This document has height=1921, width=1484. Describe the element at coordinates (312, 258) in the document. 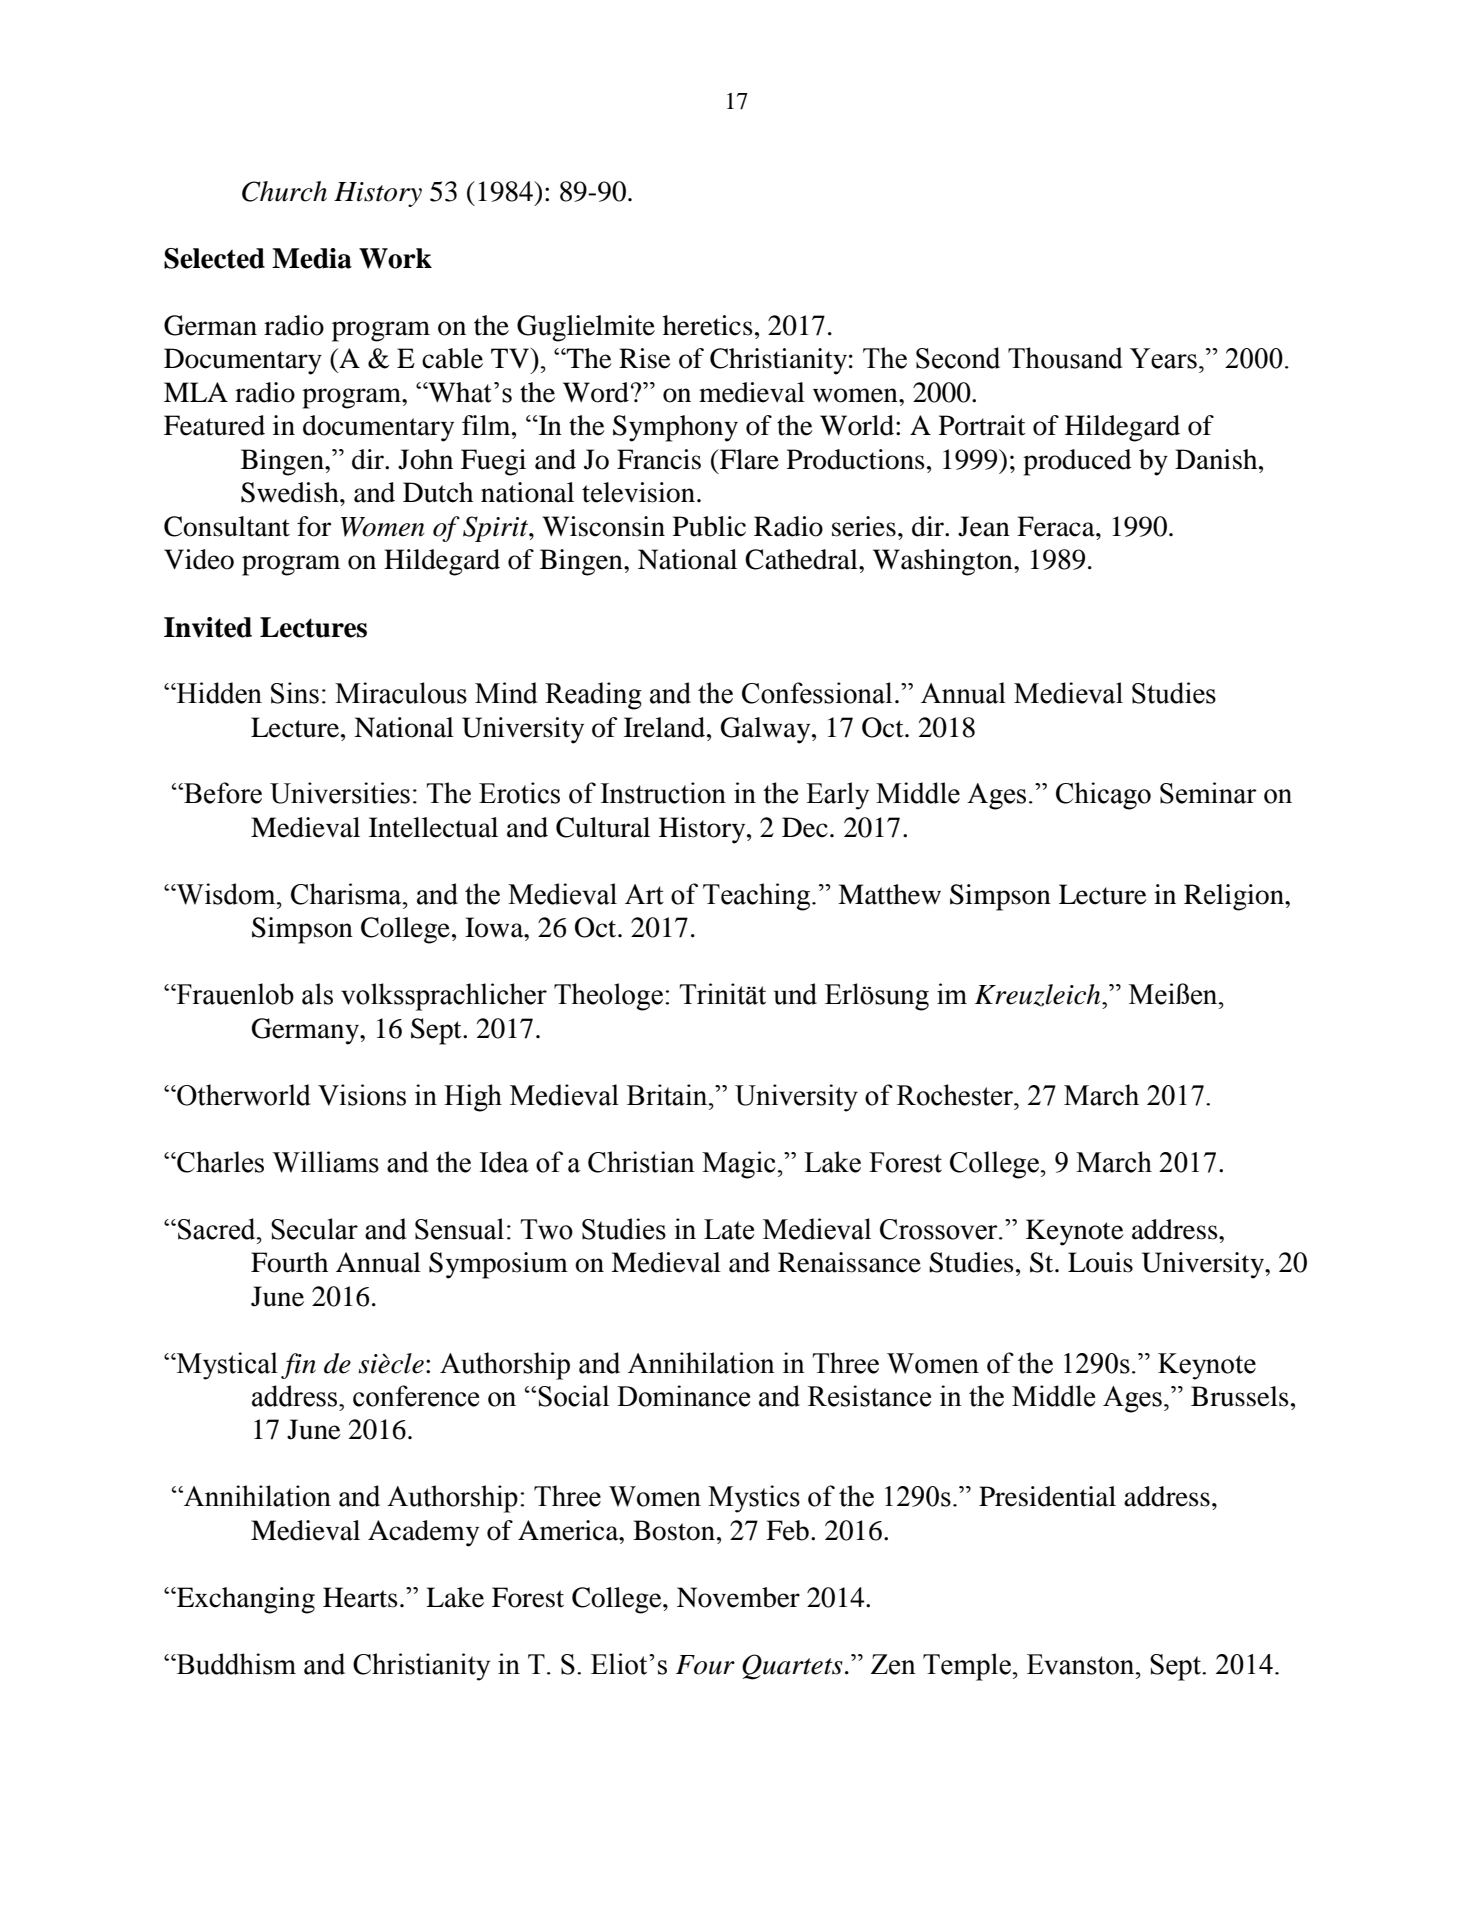

I see `Media` at that location.
